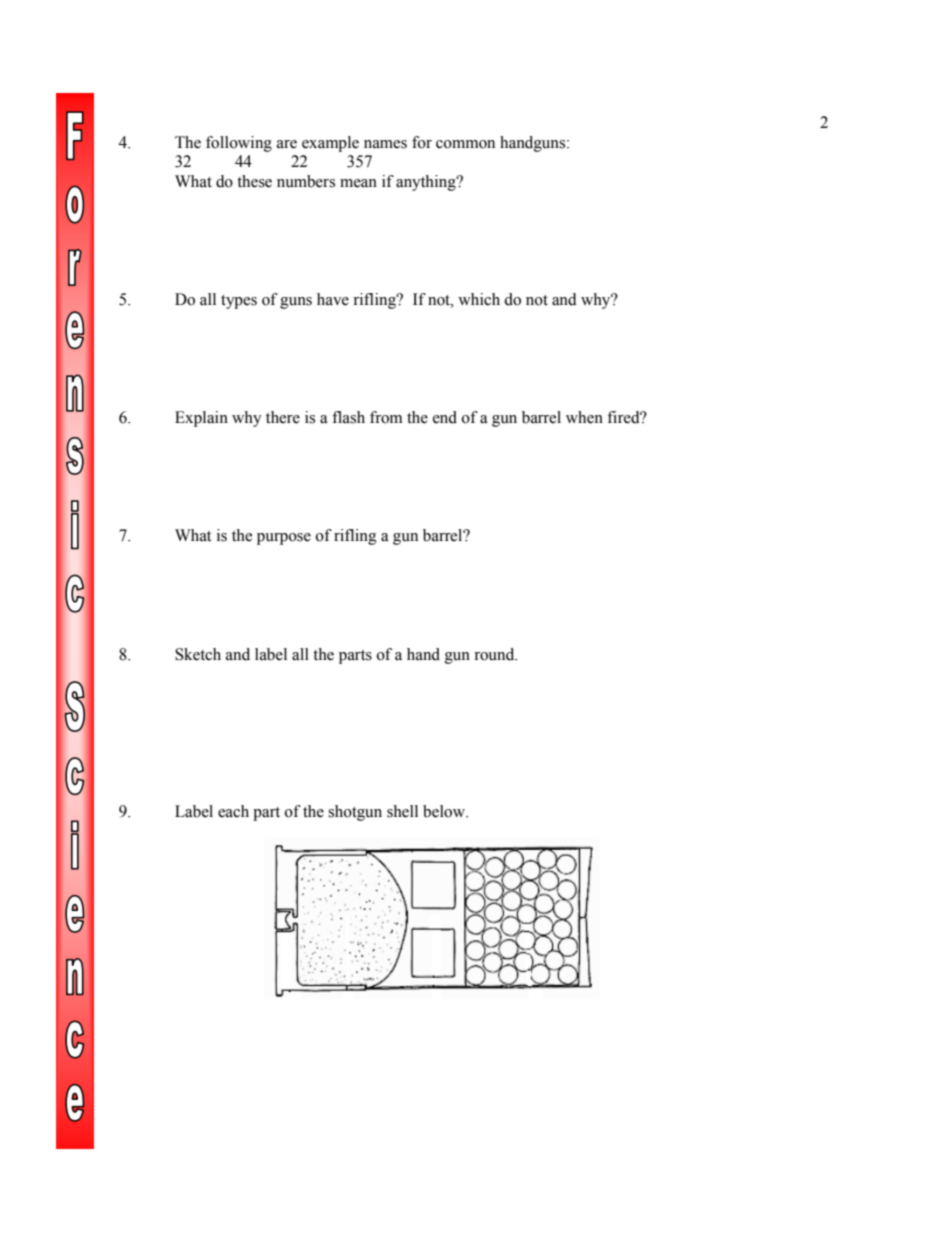 Image resolution: width=952 pixels, height=1233 pixels. What do you see at coordinates (283, 417) in the document?
I see `there` at bounding box center [283, 417].
